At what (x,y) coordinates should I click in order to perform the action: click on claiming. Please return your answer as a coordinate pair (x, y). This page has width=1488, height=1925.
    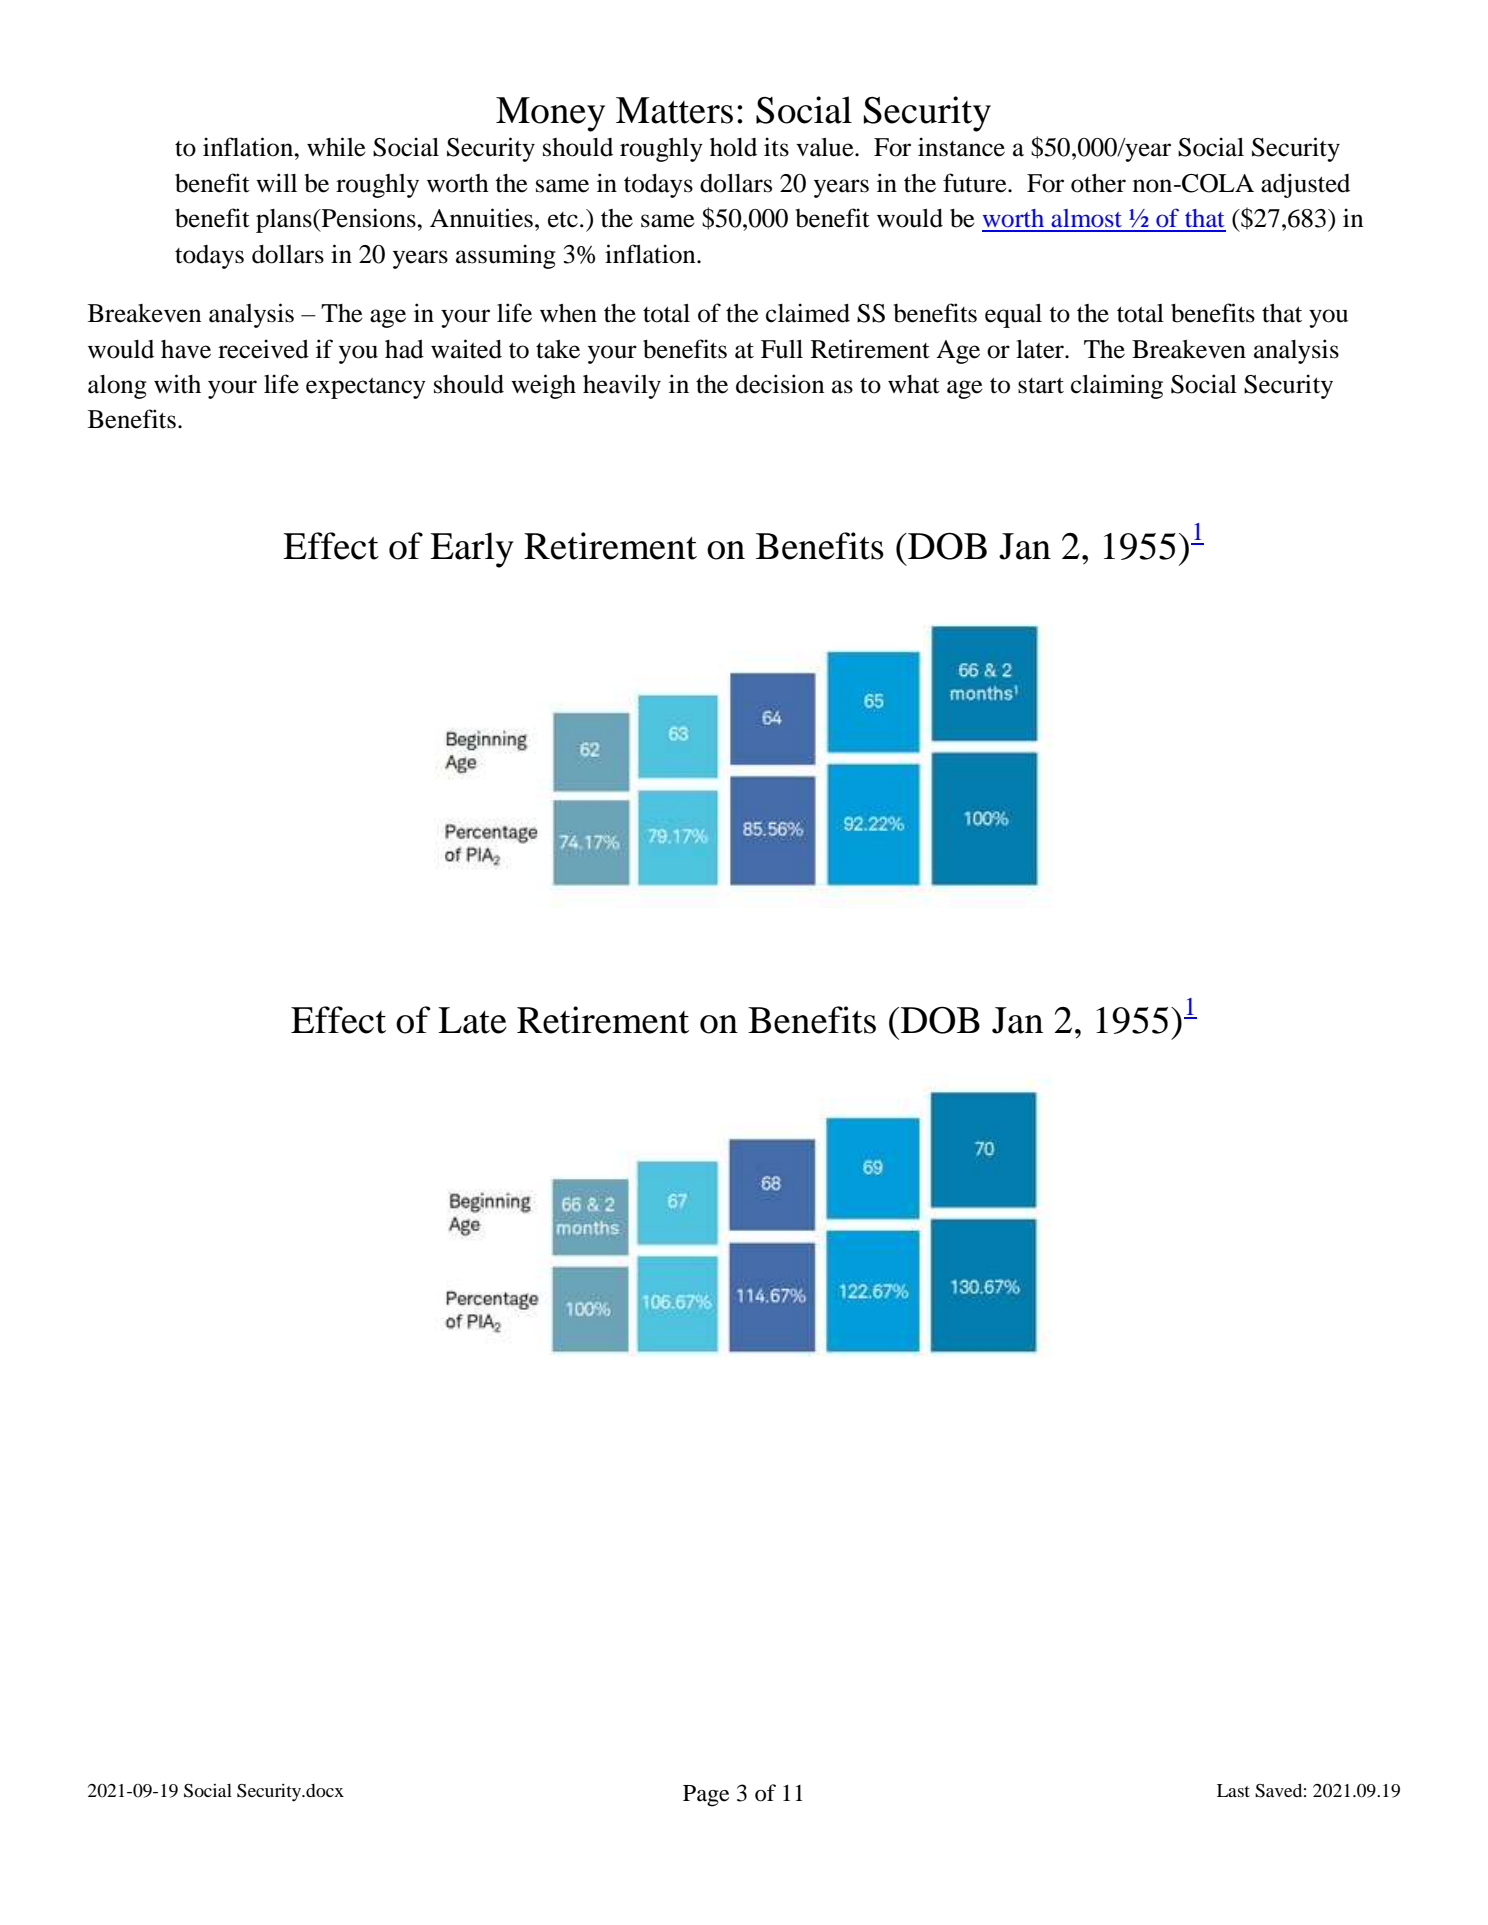
    Looking at the image, I should click on (1117, 386).
